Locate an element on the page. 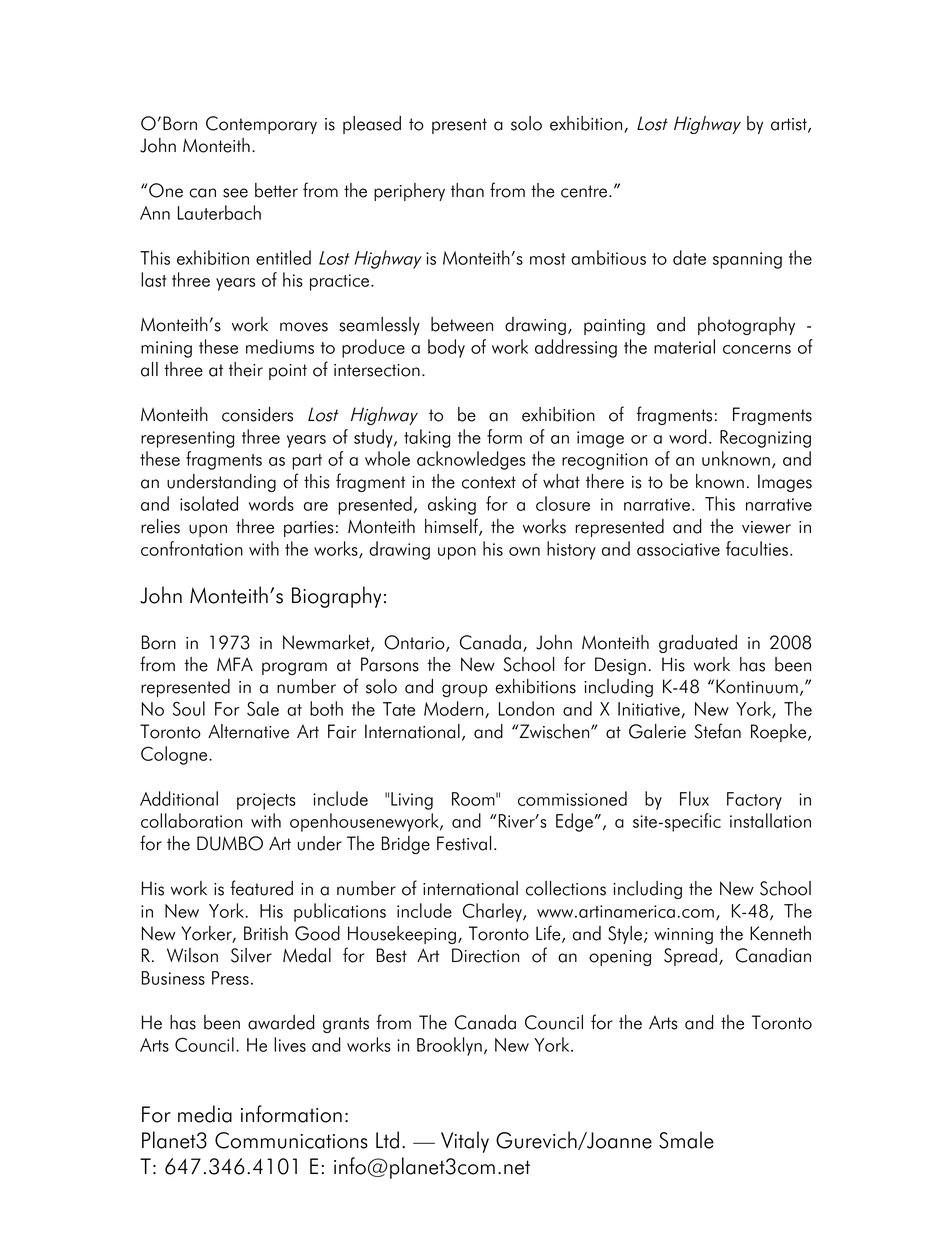 The width and height of the document is (952, 1233). winning is located at coordinates (683, 936).
